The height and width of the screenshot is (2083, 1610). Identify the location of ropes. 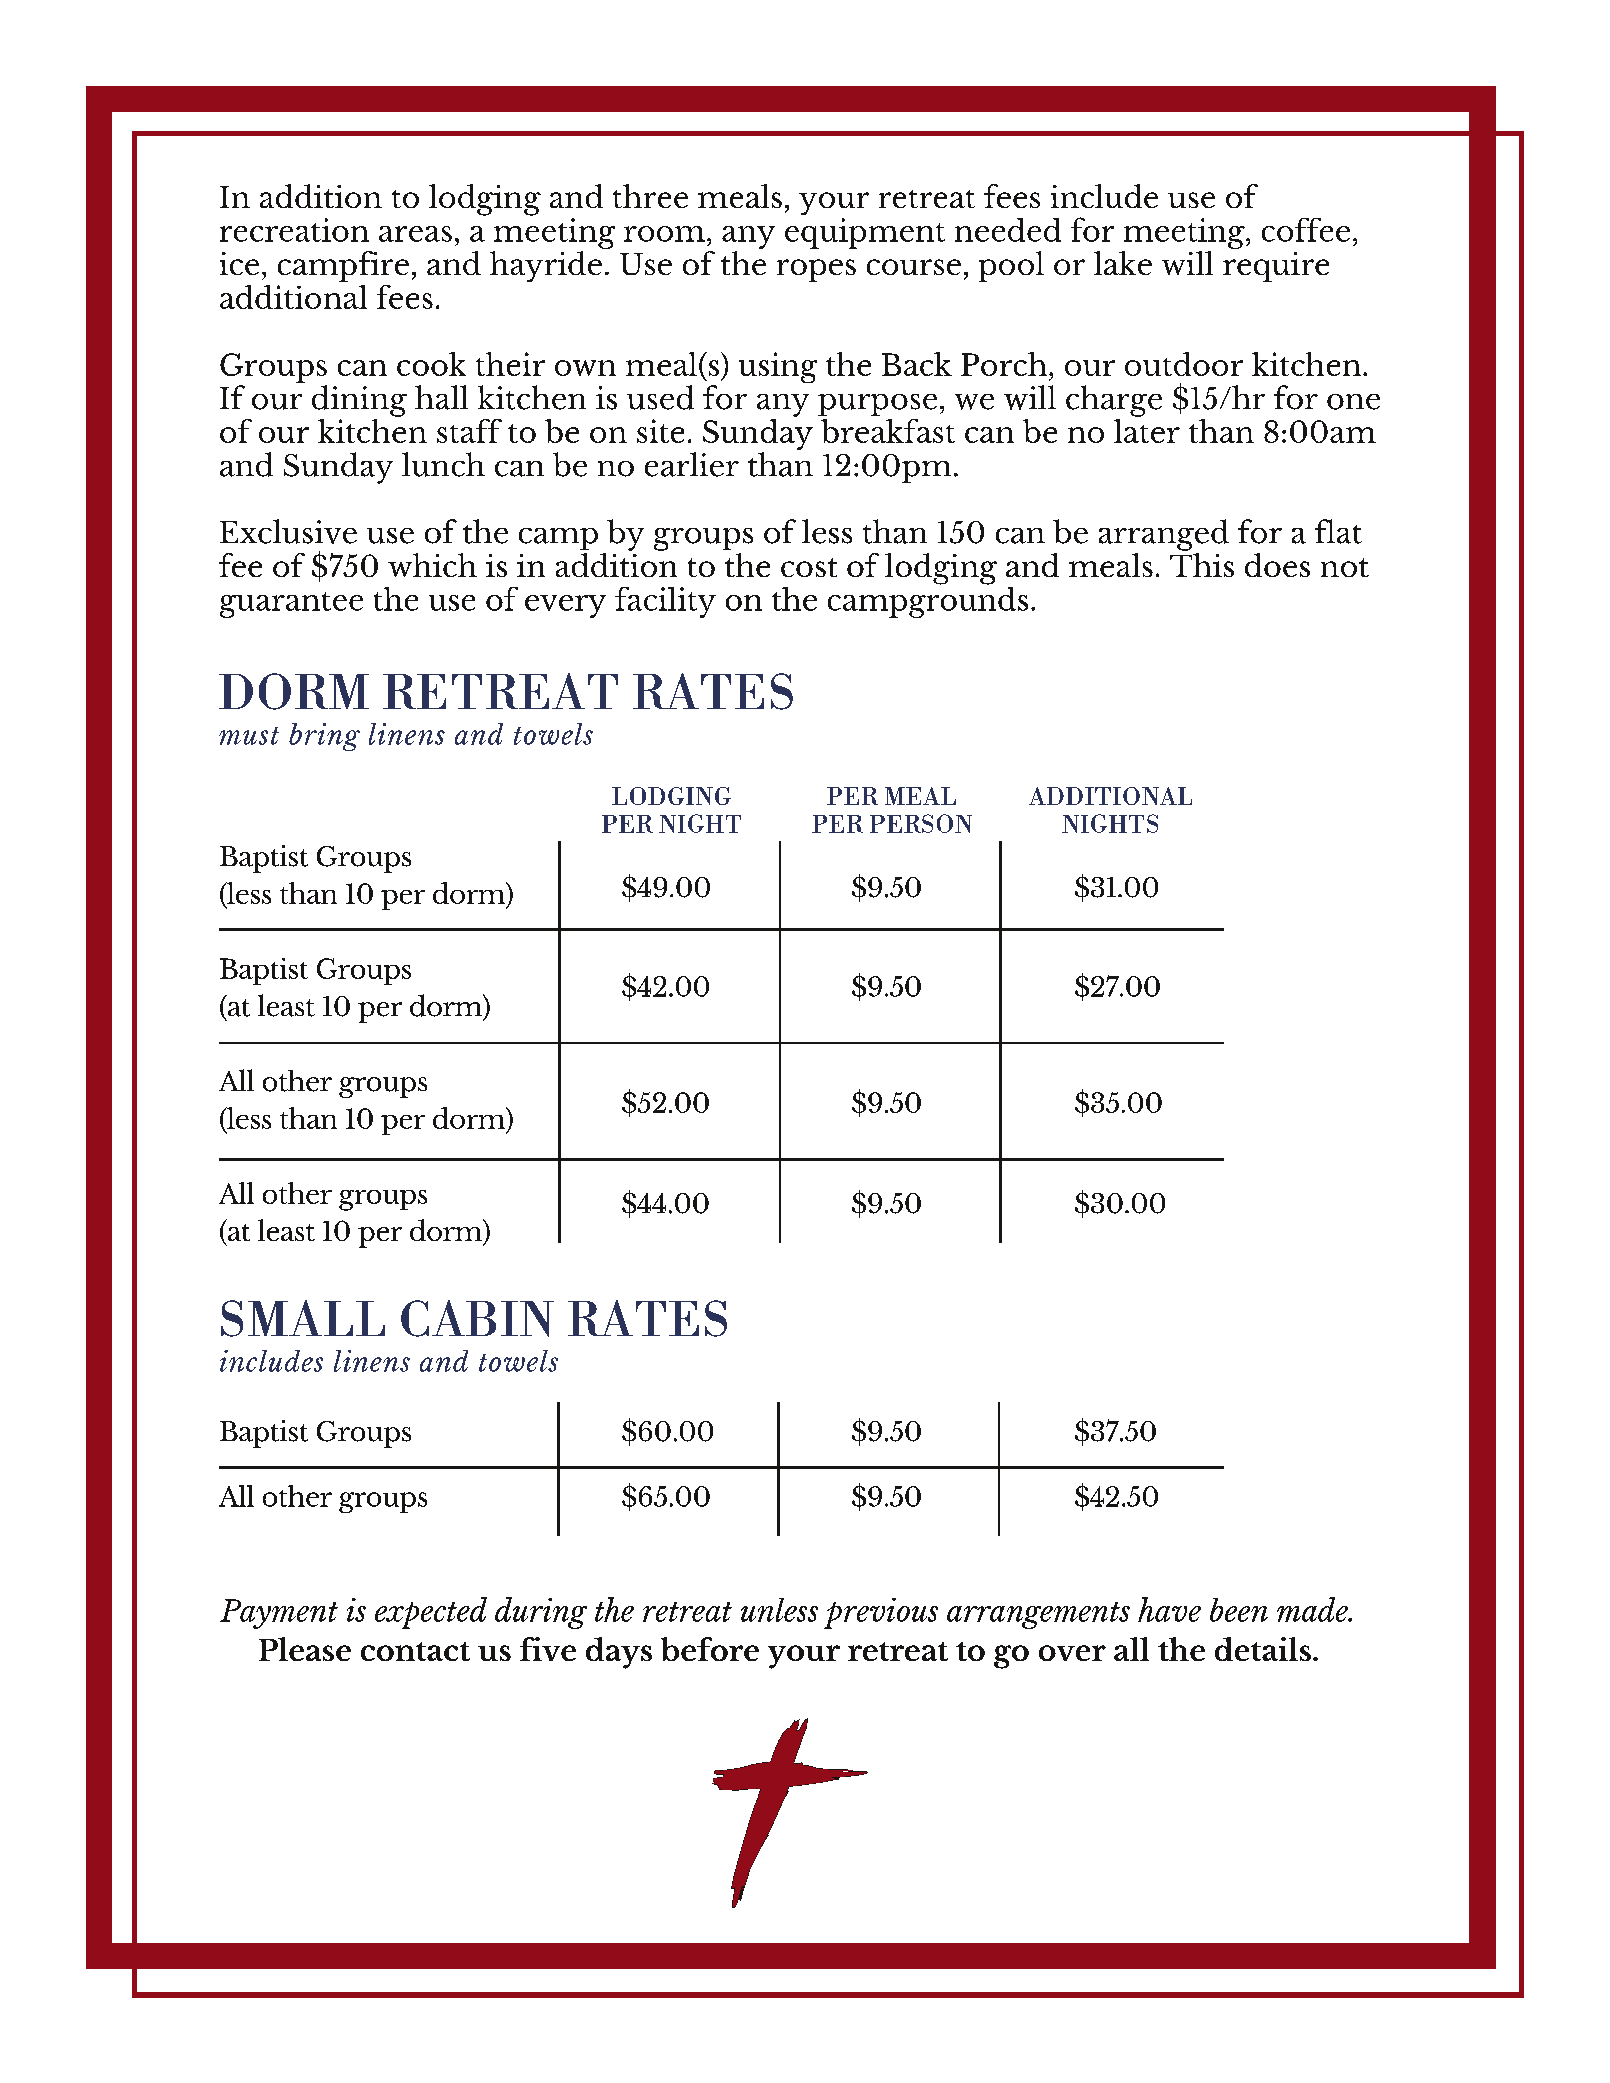
(816, 270).
